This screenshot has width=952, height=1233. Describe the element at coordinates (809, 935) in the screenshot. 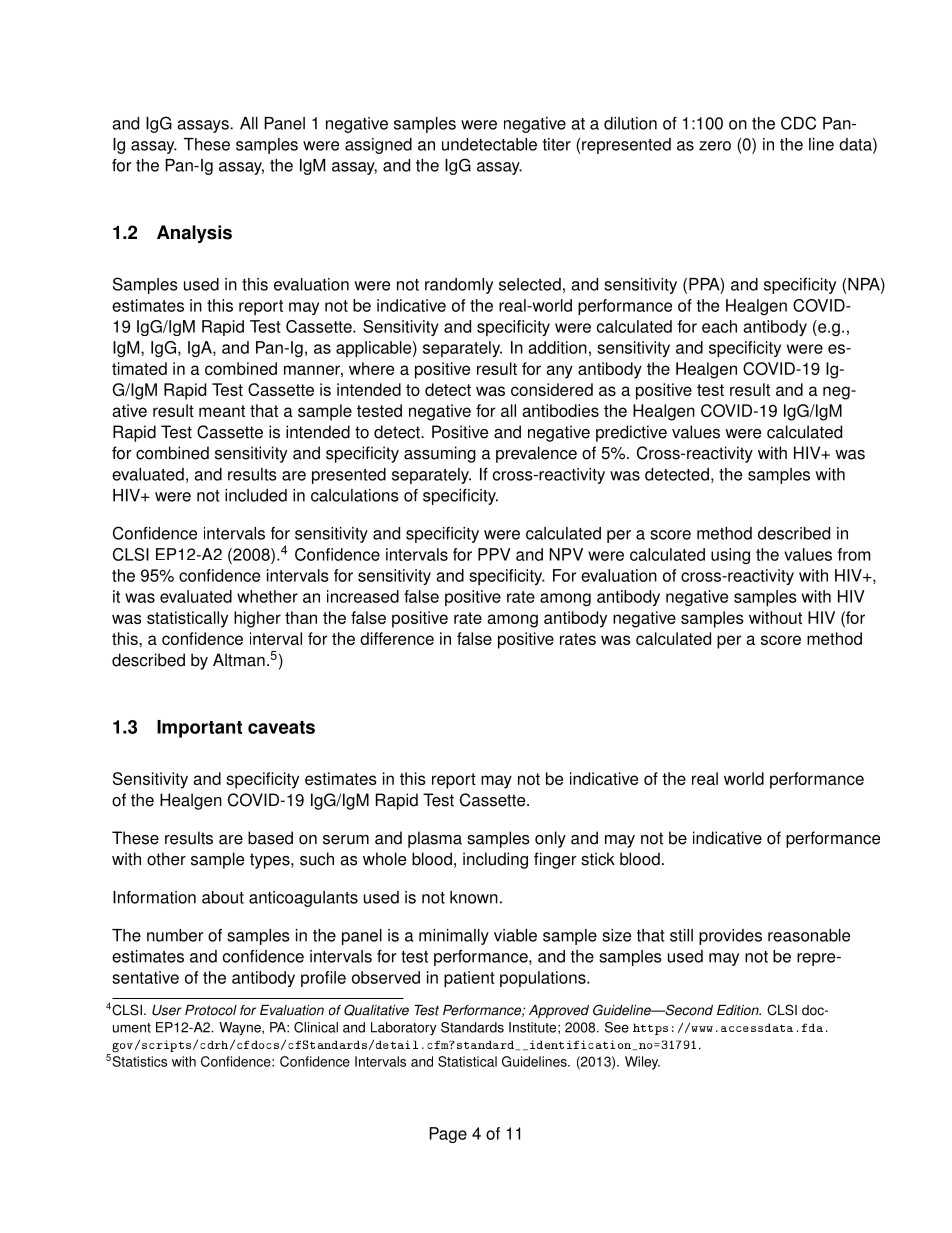

I see `reasonable` at that location.
